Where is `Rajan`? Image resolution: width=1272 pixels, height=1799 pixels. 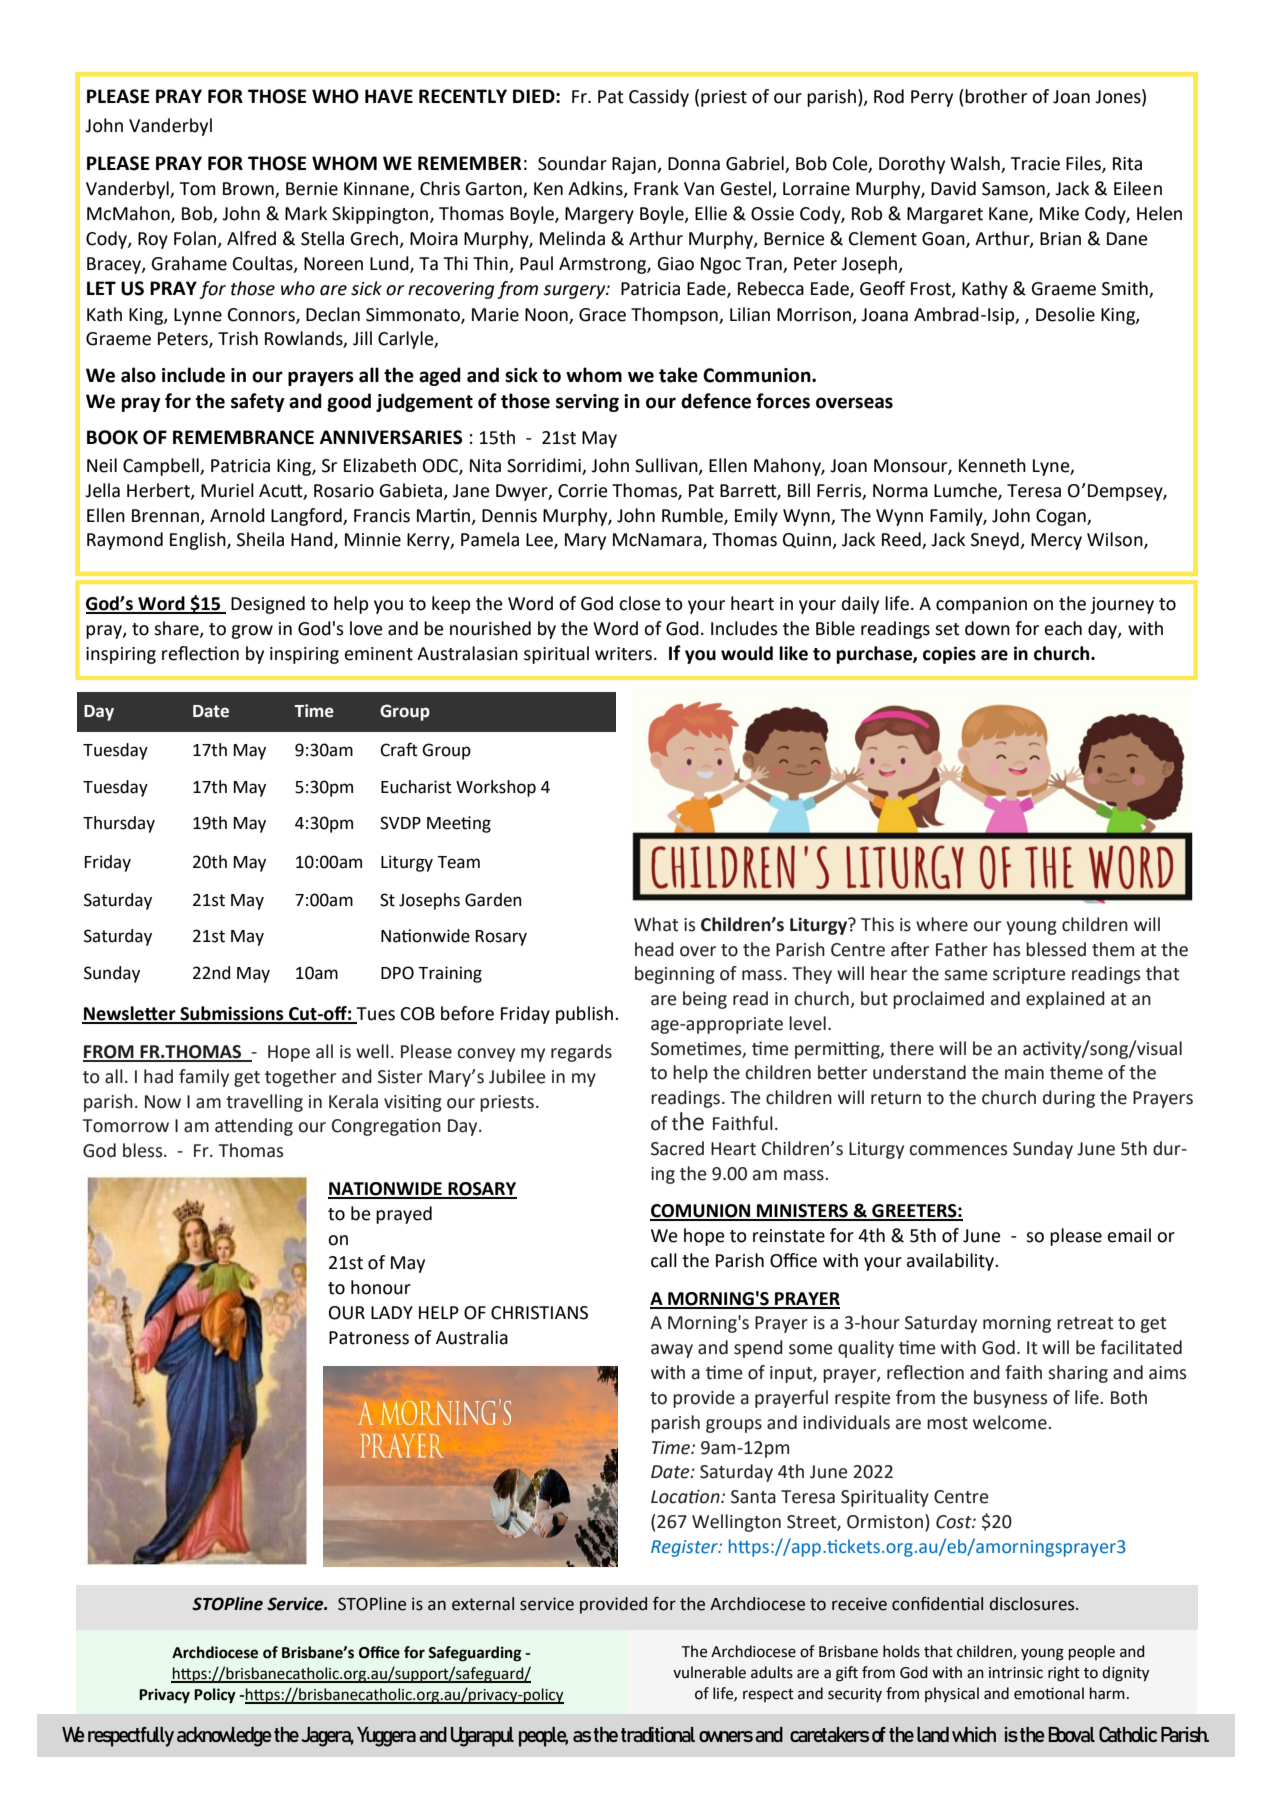 Rajan is located at coordinates (635, 165).
